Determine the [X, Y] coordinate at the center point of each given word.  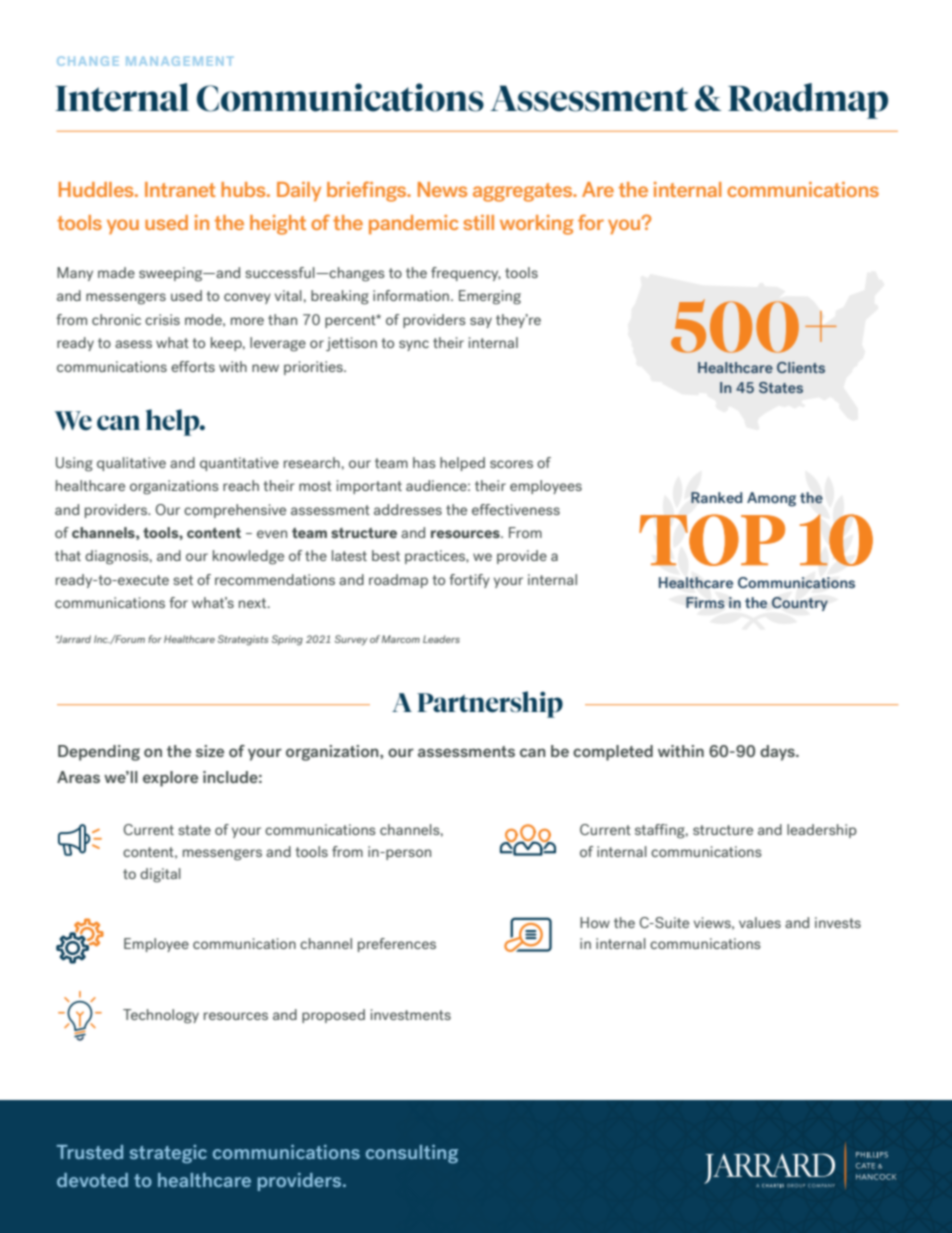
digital [160, 875]
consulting [412, 1154]
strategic [168, 1154]
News [442, 189]
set [183, 580]
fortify [469, 581]
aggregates [523, 192]
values [760, 922]
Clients [801, 367]
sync [414, 345]
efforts [193, 366]
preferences [397, 945]
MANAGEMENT [180, 61]
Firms [705, 602]
